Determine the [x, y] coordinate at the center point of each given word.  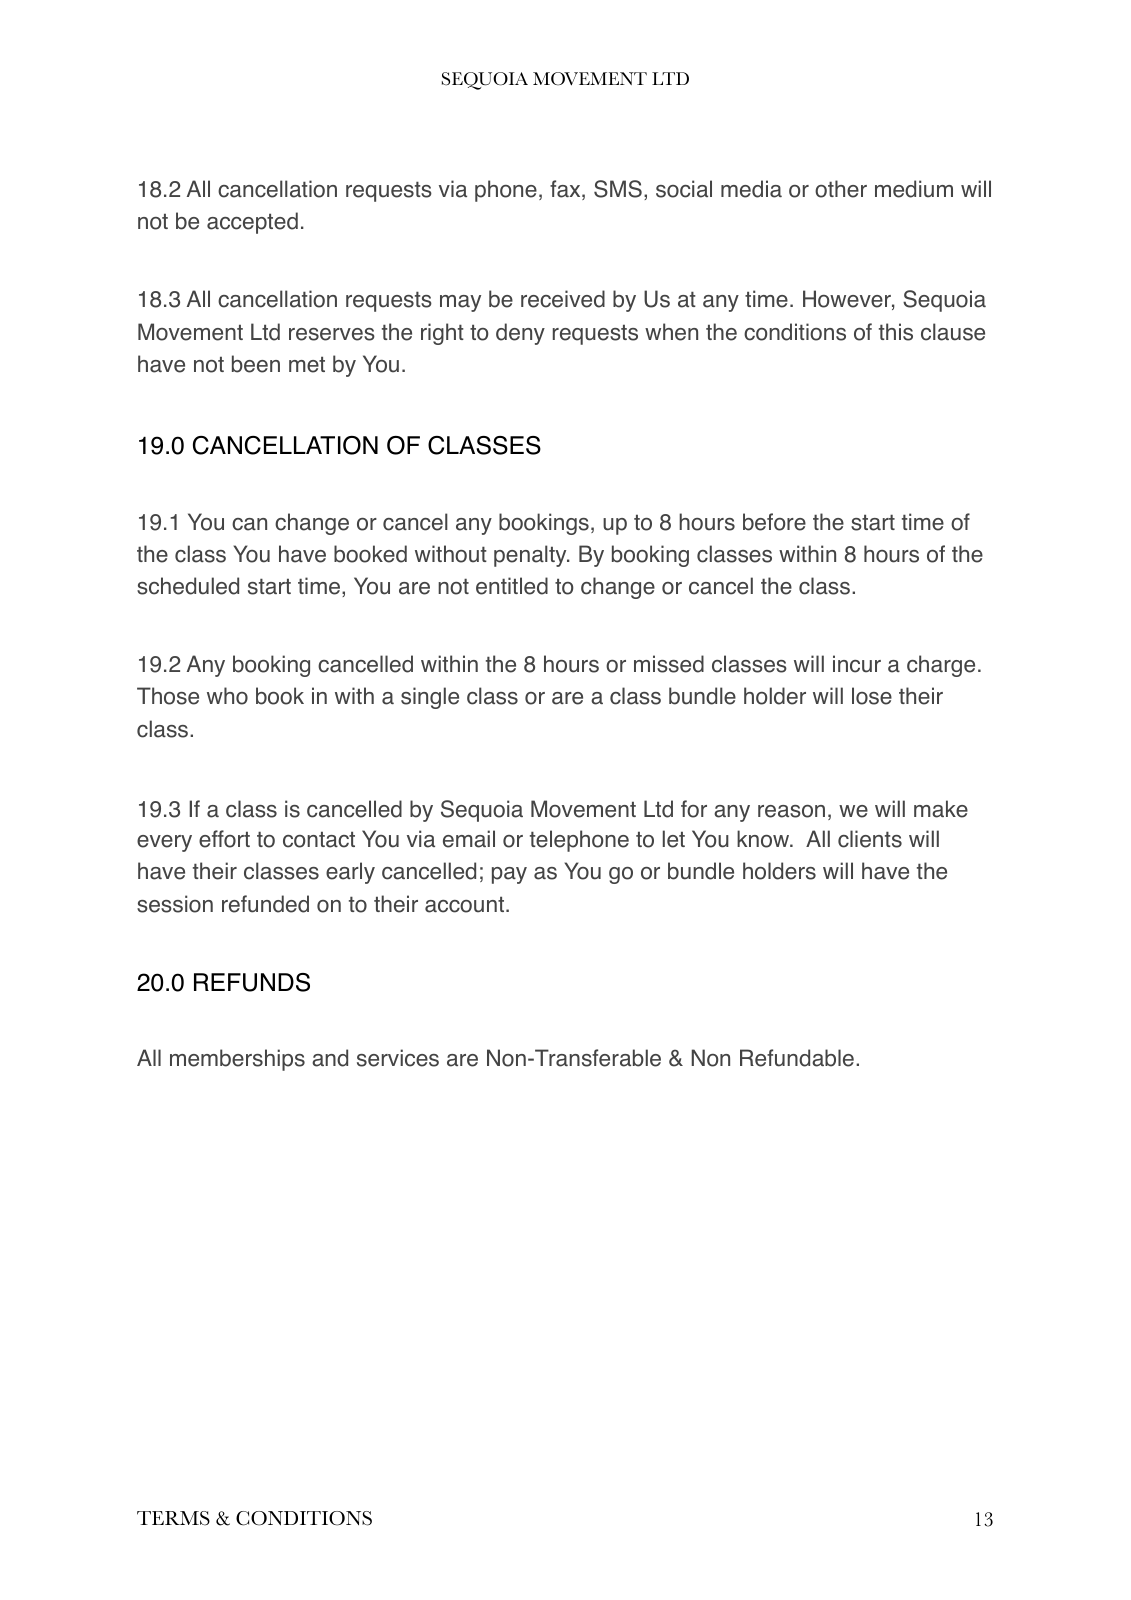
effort [224, 839]
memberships [237, 1060]
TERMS [173, 1518]
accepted [252, 223]
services [398, 1058]
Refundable [797, 1058]
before [774, 522]
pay [509, 875]
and [330, 1058]
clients [870, 839]
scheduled [188, 586]
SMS [618, 189]
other [841, 189]
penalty [531, 556]
